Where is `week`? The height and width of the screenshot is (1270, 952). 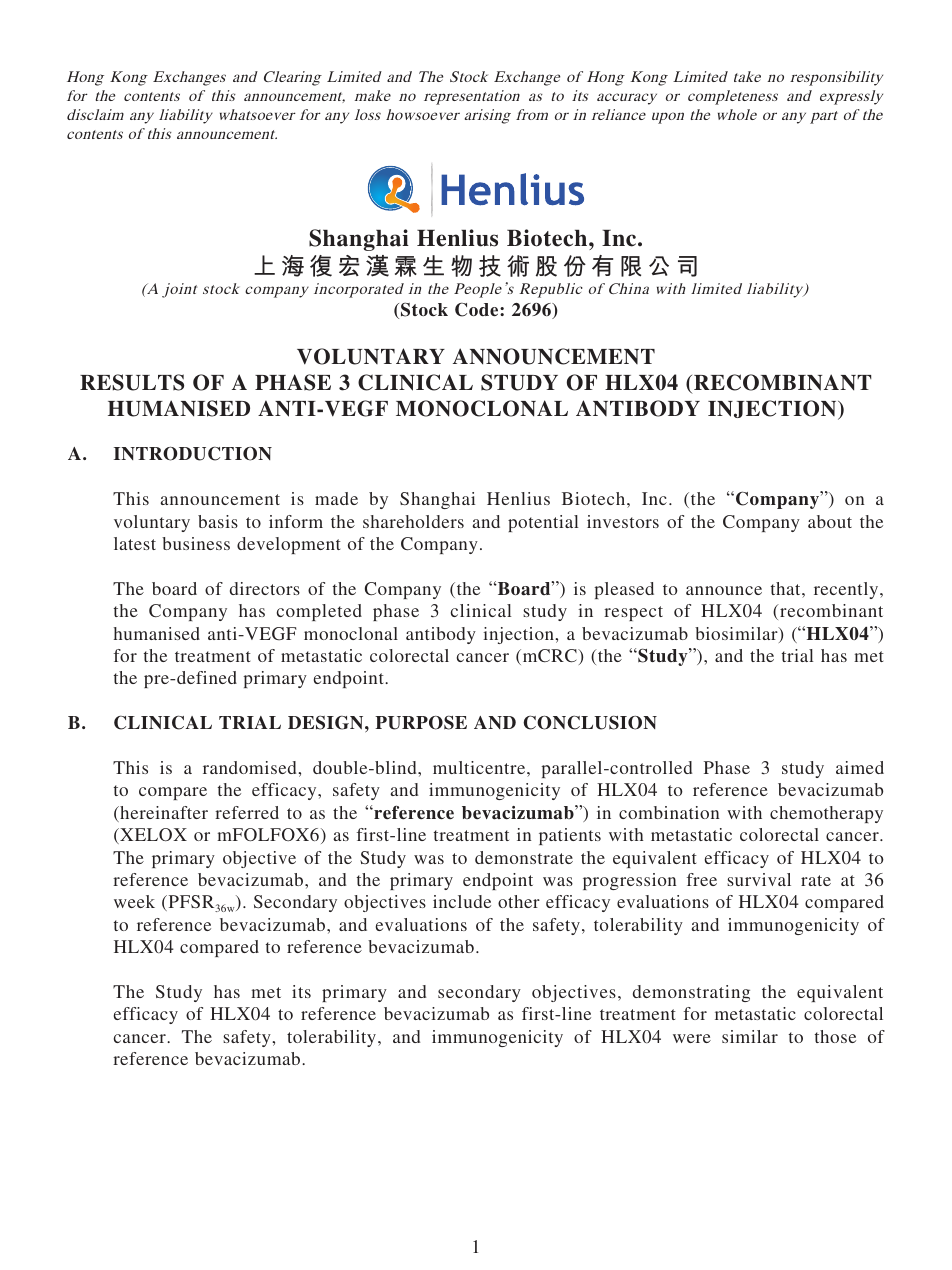 week is located at coordinates (134, 901).
